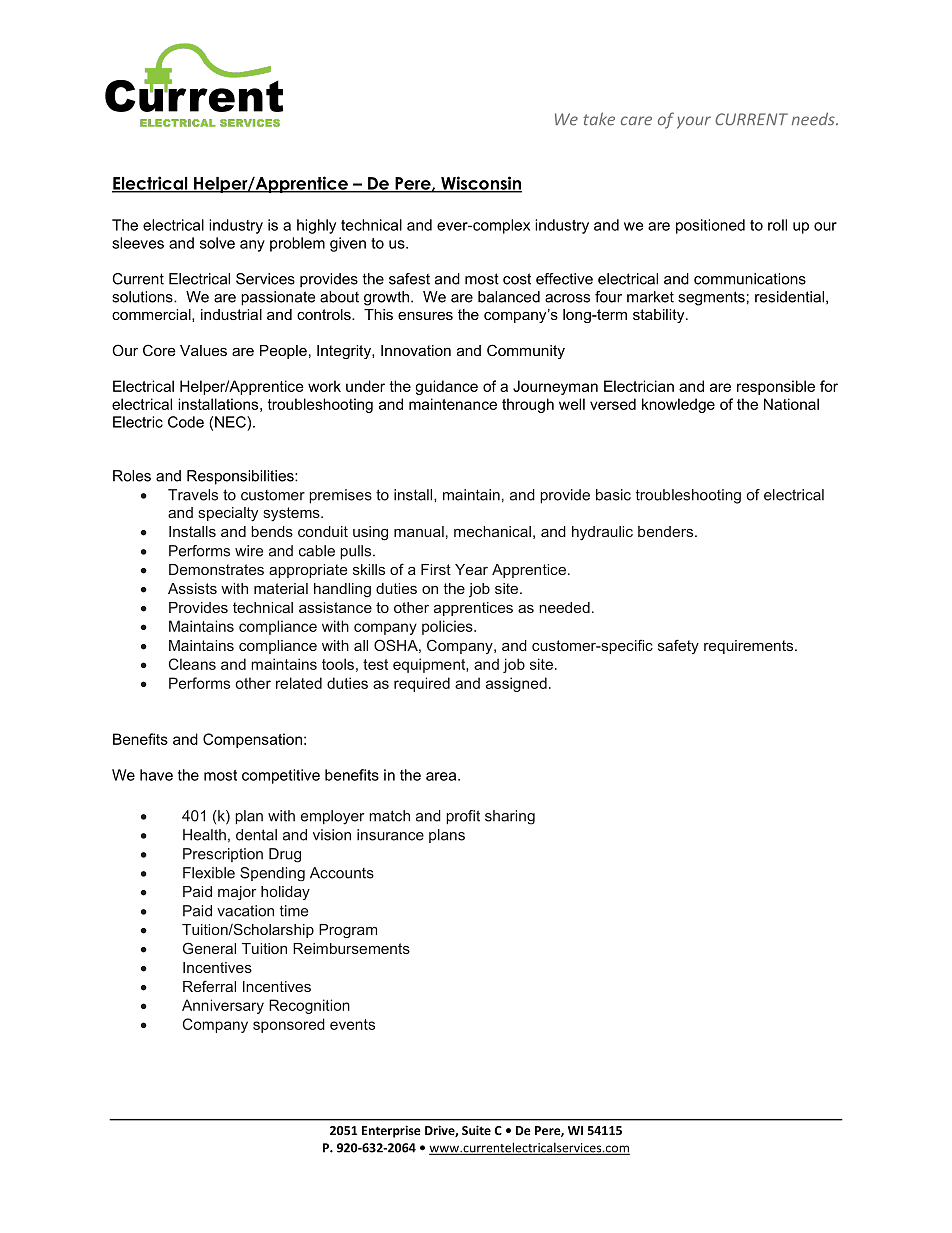 The image size is (952, 1233). Describe the element at coordinates (391, 1131) in the screenshot. I see `Enterprise` at that location.
